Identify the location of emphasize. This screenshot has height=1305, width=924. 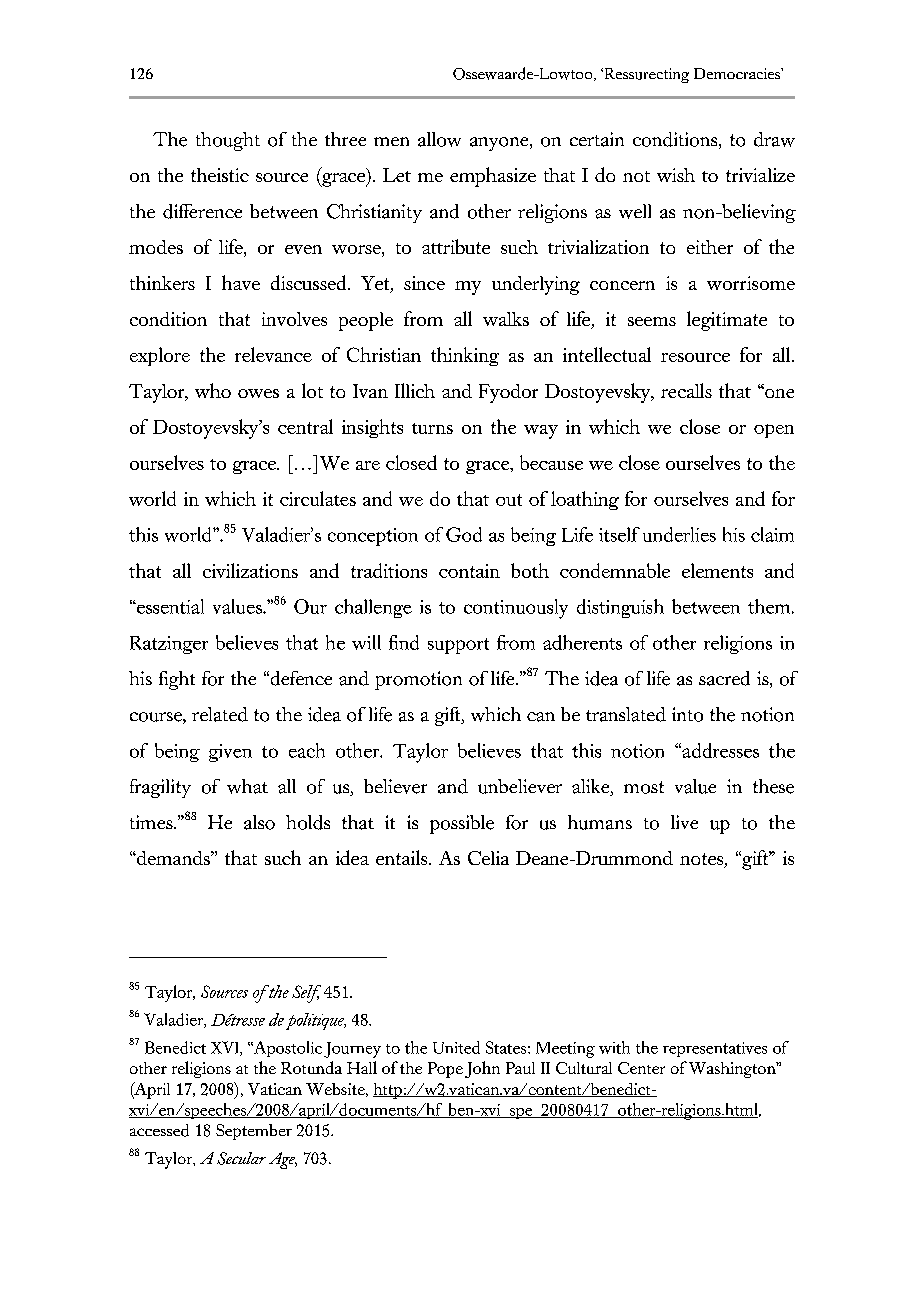
(493, 177).
